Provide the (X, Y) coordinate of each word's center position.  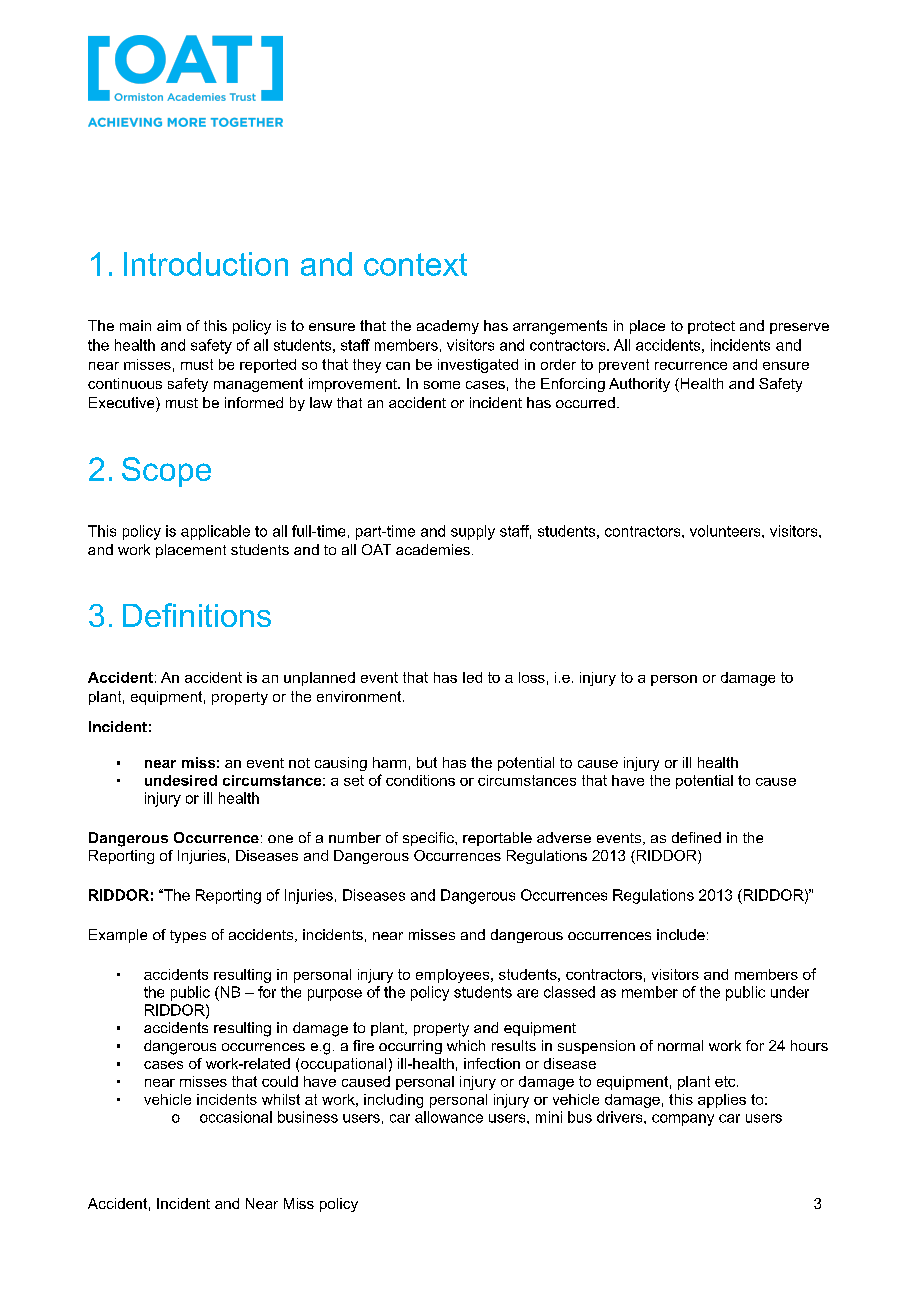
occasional (236, 1117)
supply (473, 532)
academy (448, 327)
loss (532, 677)
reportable (497, 839)
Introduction (206, 264)
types (188, 936)
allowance (449, 1117)
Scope (166, 472)
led (472, 677)
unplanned (319, 679)
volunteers (726, 531)
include (681, 934)
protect (711, 327)
